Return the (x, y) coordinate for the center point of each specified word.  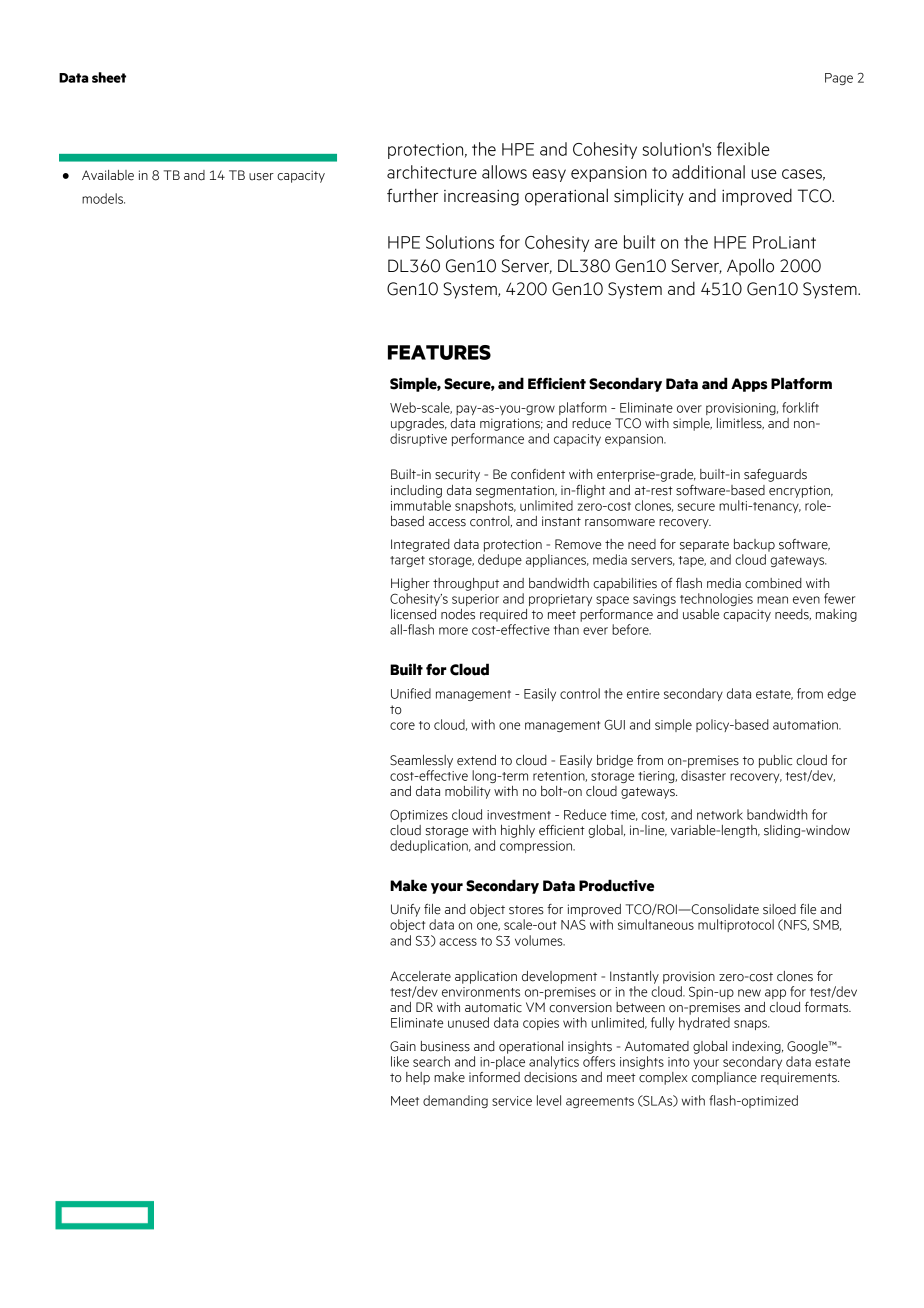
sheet (109, 77)
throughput (466, 584)
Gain (403, 1046)
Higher (410, 584)
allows (504, 172)
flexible (743, 149)
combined (773, 583)
